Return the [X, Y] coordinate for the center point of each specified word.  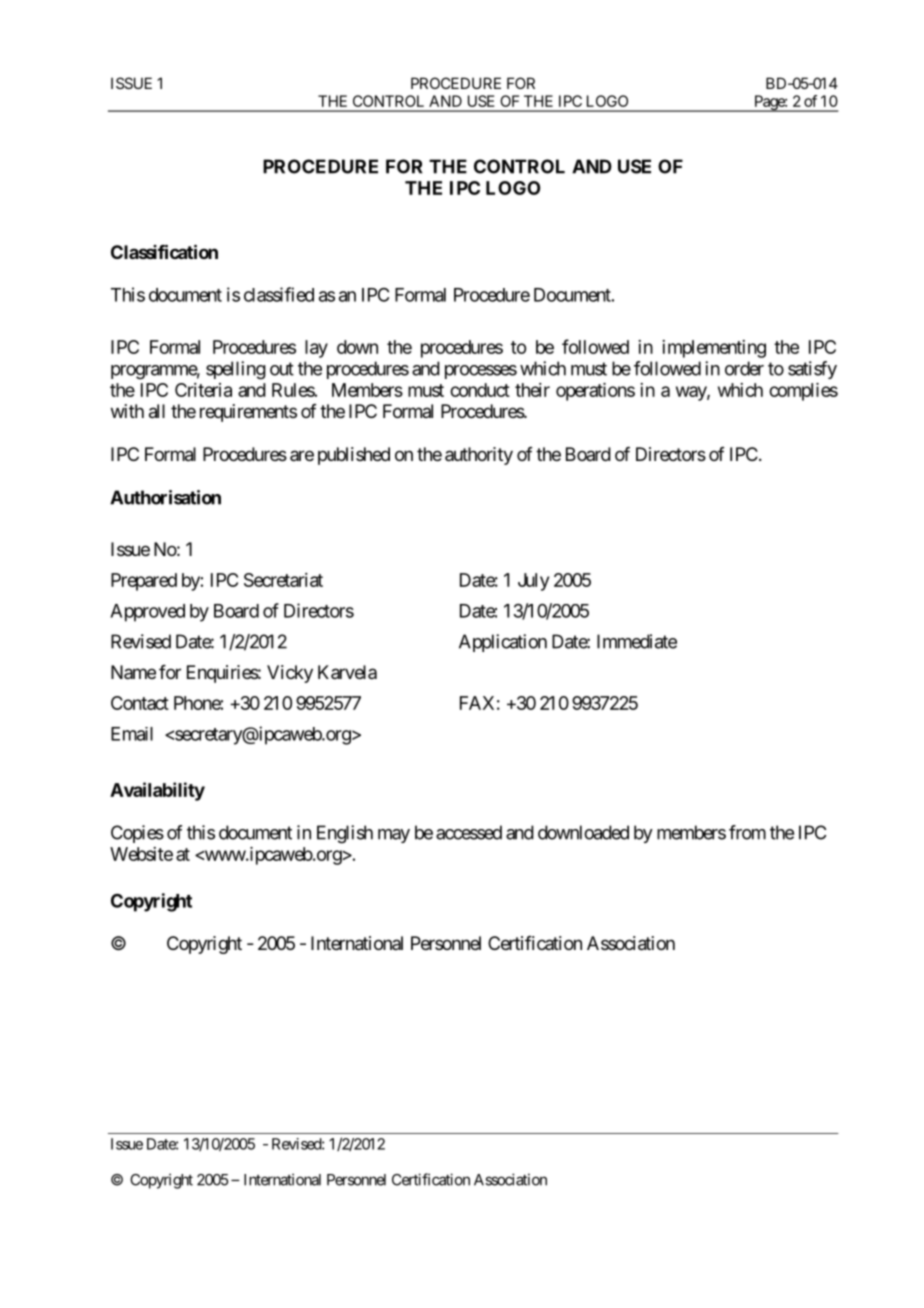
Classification [164, 251]
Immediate [637, 641]
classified [279, 294]
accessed [469, 832]
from [747, 832]
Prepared [144, 582]
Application [503, 643]
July [533, 582]
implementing [714, 349]
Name [133, 672]
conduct [480, 390]
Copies [137, 834]
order [744, 368]
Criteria [203, 390]
